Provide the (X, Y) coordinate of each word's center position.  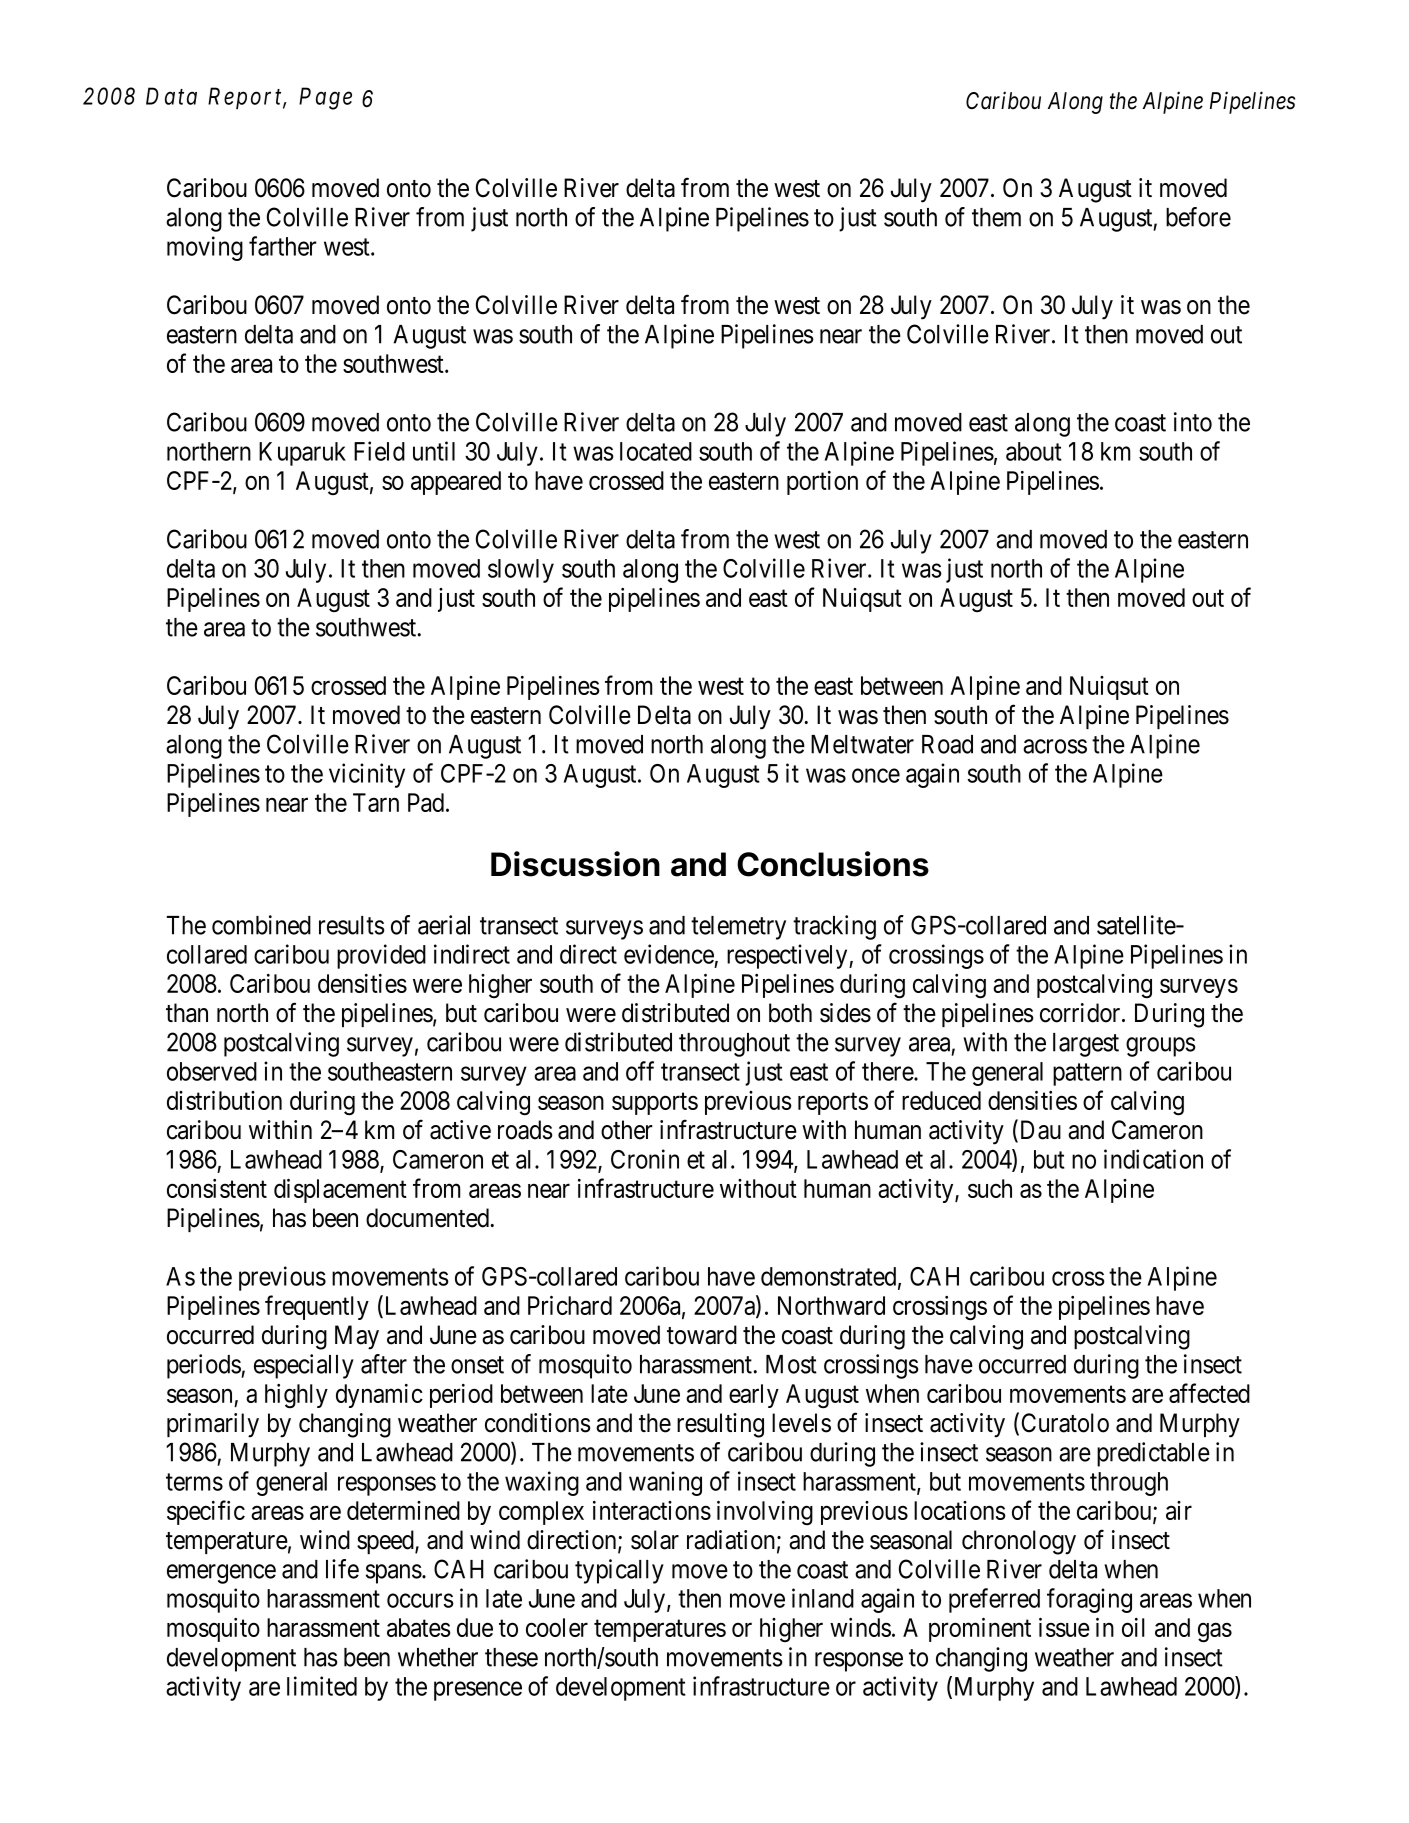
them (996, 217)
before (1198, 217)
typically (619, 1571)
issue (1064, 1627)
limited (322, 1686)
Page (325, 98)
